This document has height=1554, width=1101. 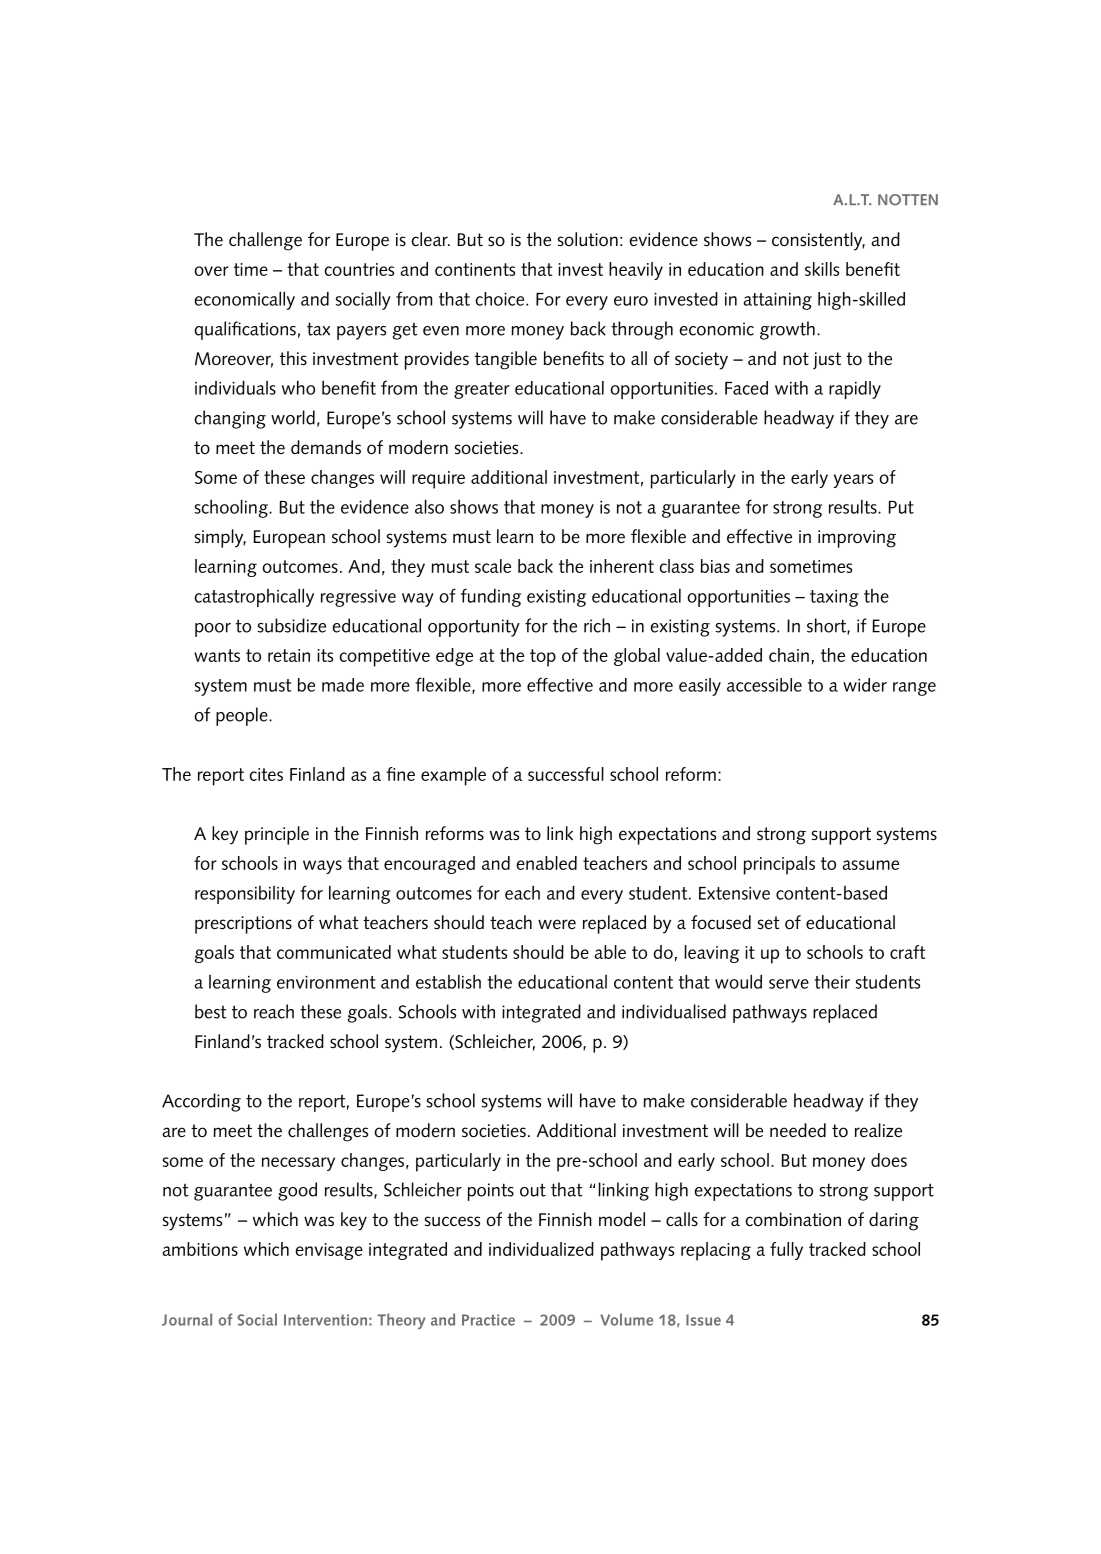 What do you see at coordinates (266, 774) in the document?
I see `cites` at bounding box center [266, 774].
